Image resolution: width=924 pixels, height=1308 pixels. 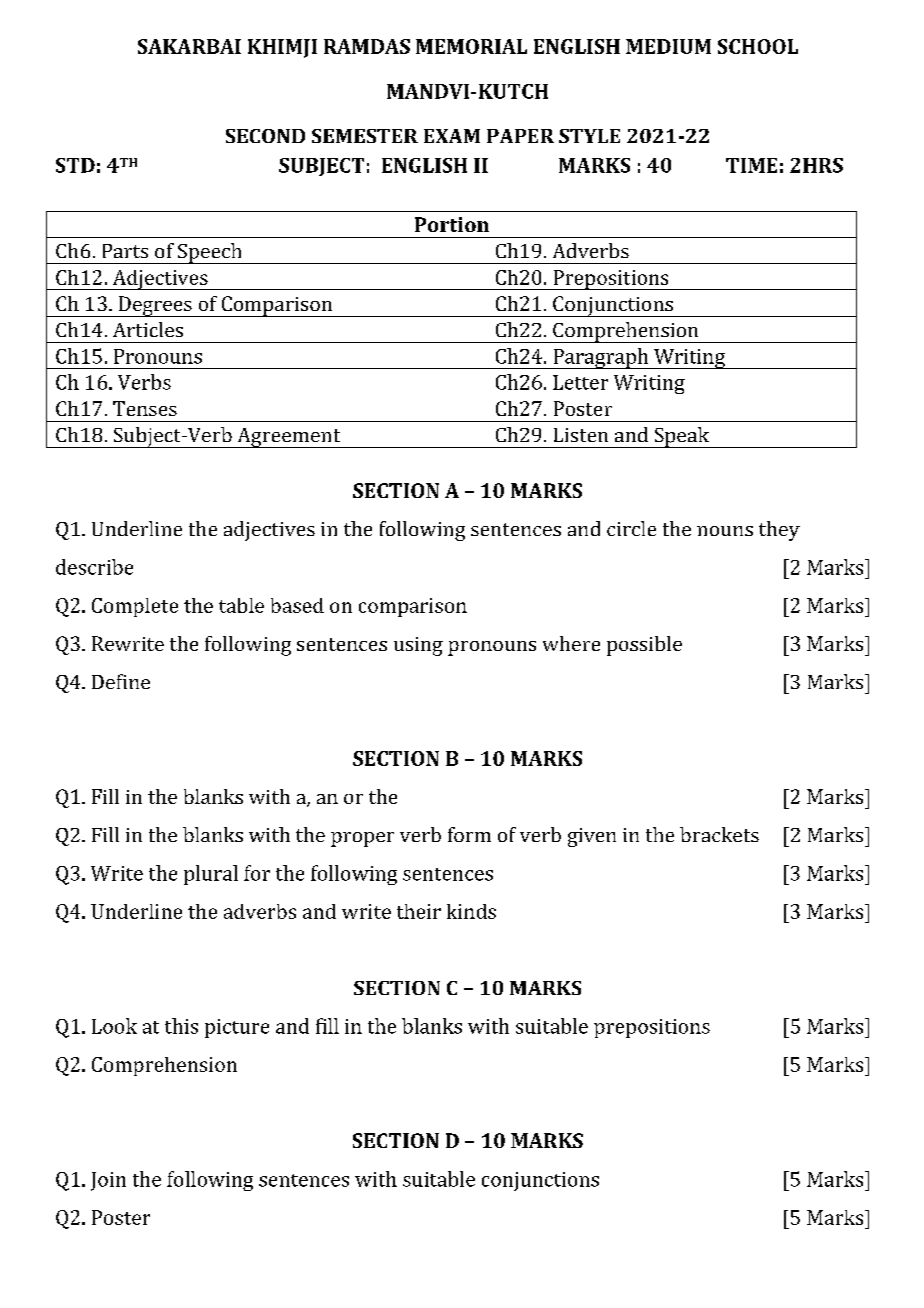 What do you see at coordinates (265, 136) in the document?
I see `SECOND` at bounding box center [265, 136].
